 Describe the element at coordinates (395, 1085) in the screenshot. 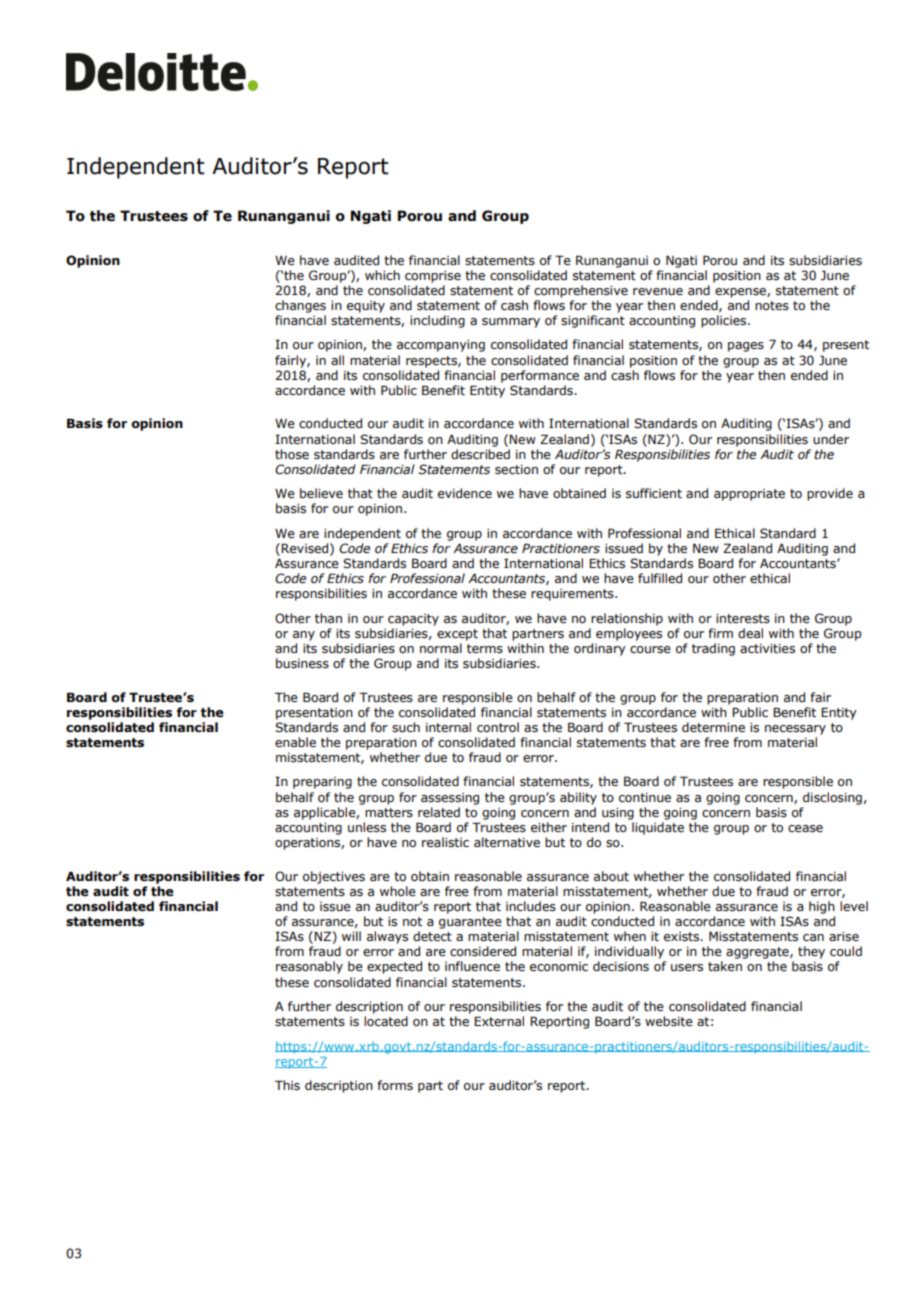

I see `forms` at that location.
